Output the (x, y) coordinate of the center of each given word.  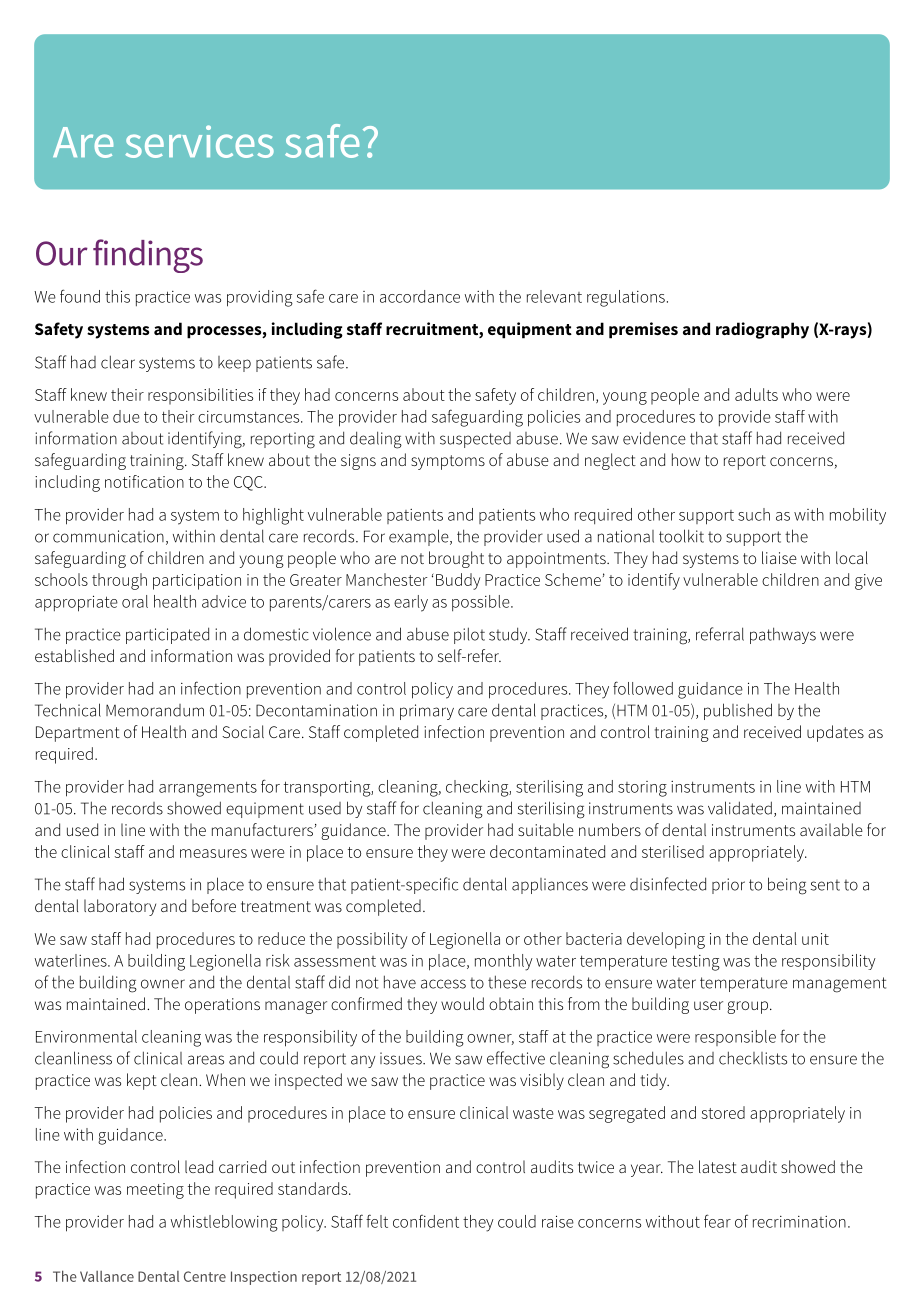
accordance (420, 296)
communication (108, 536)
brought (456, 559)
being (787, 886)
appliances (550, 886)
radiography (762, 330)
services (199, 141)
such (754, 514)
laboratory (120, 907)
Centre (205, 1276)
